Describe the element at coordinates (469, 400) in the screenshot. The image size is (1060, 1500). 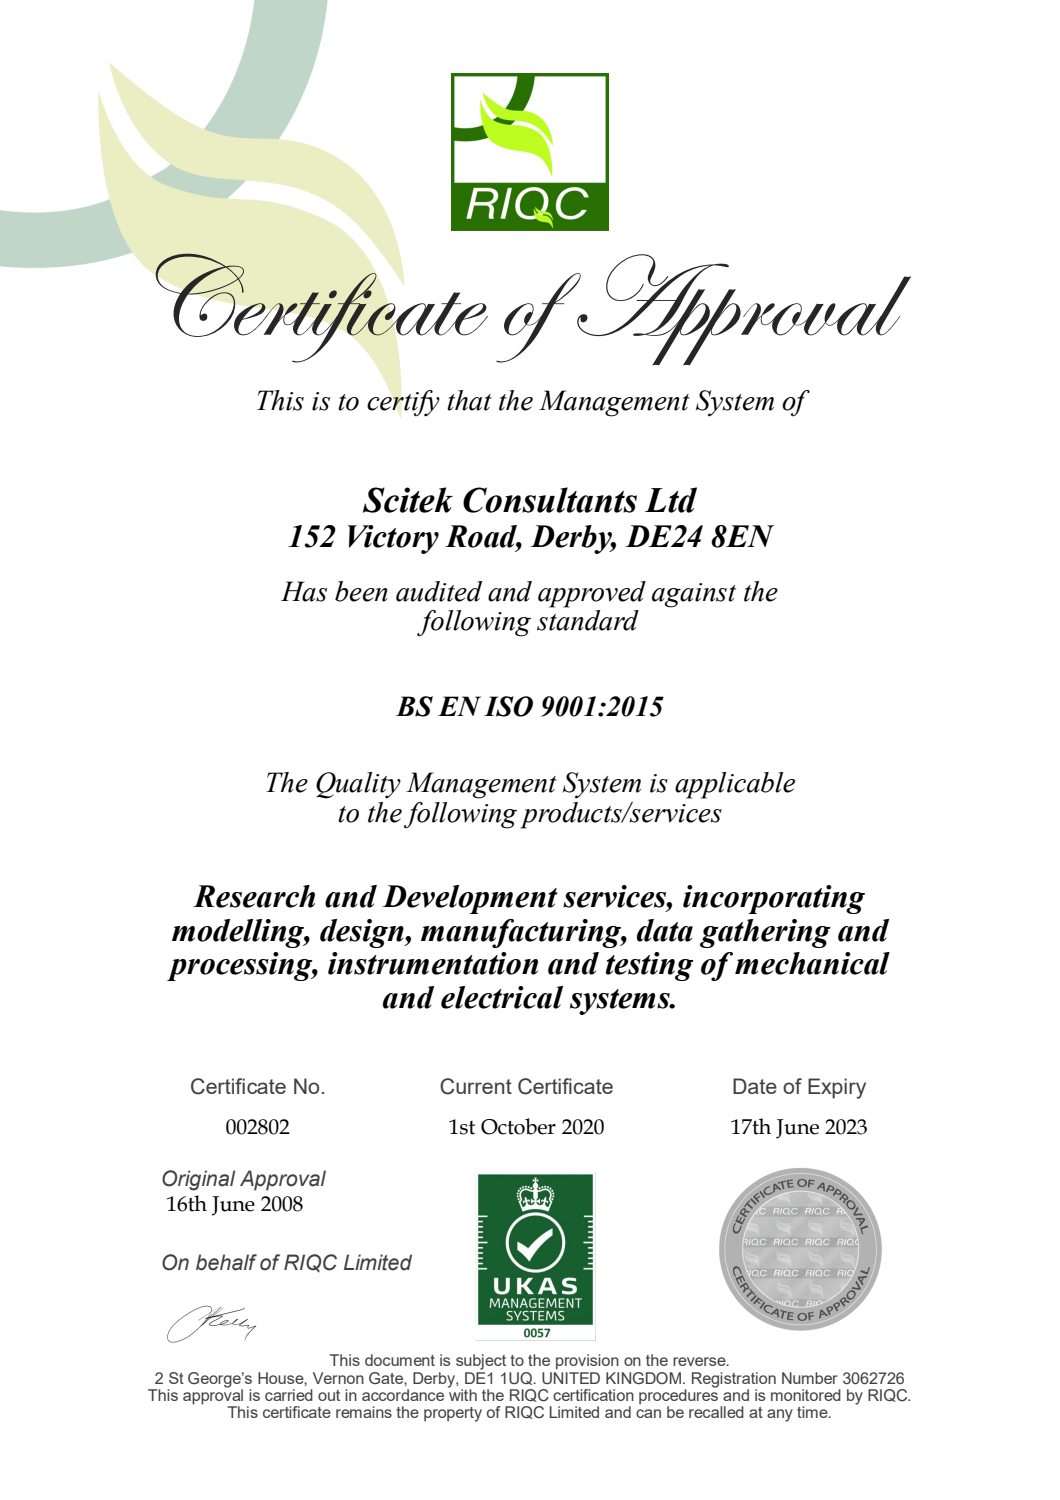
I see `that` at that location.
